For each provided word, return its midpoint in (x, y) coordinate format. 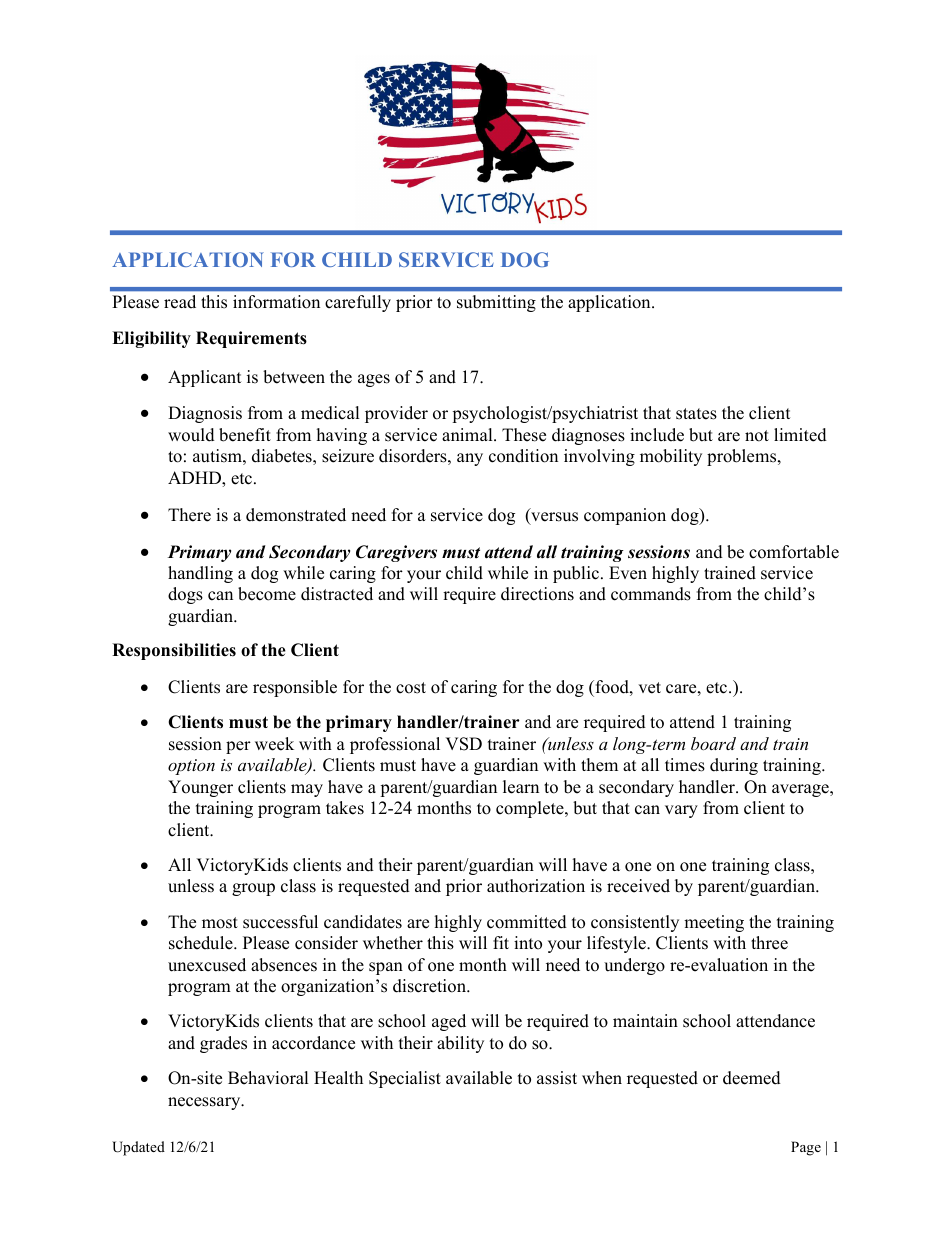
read (180, 302)
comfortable (794, 552)
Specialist (405, 1079)
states (696, 414)
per (238, 747)
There (189, 515)
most (220, 923)
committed (527, 922)
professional (395, 745)
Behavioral (268, 1078)
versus (553, 518)
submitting (496, 303)
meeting (714, 923)
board (713, 743)
